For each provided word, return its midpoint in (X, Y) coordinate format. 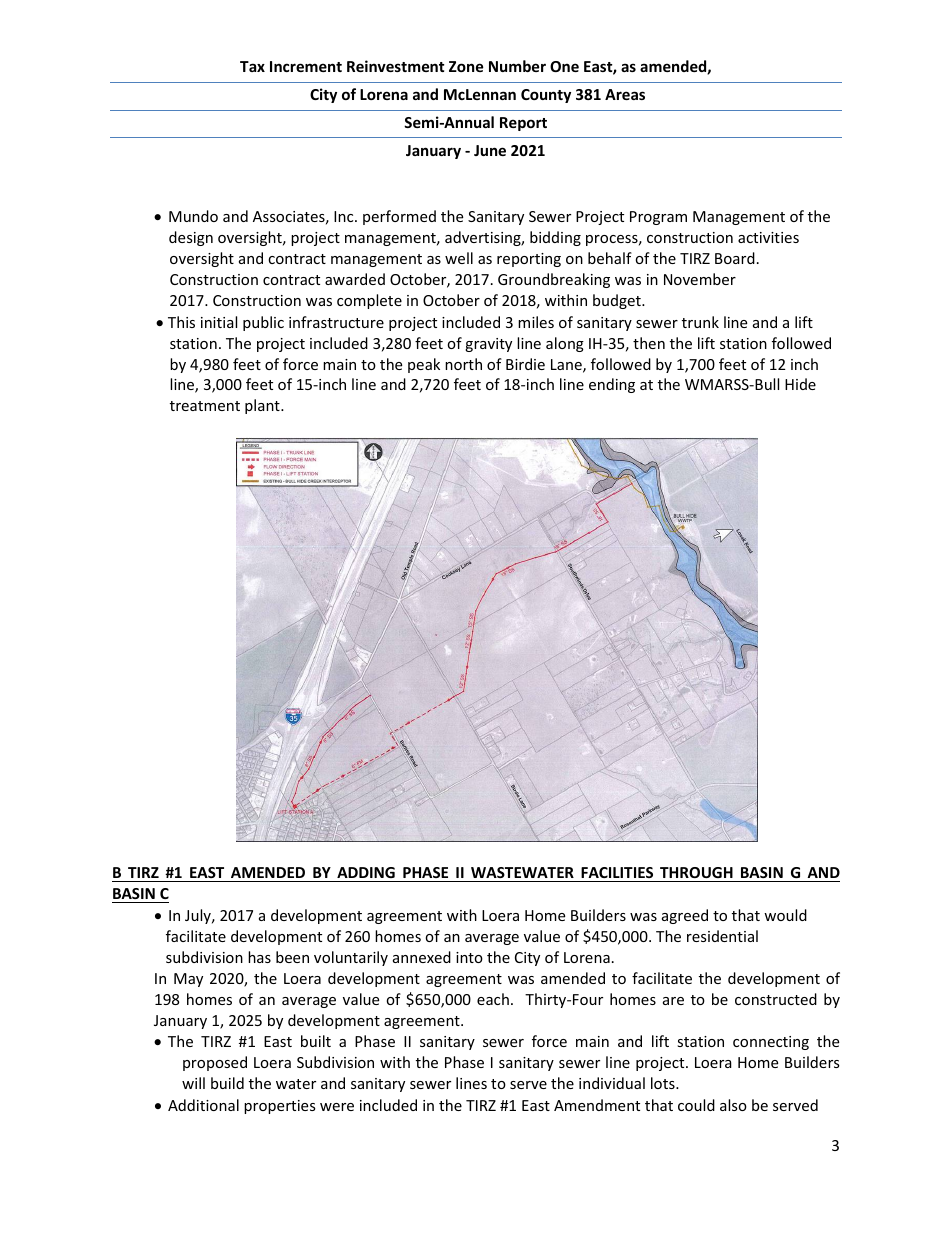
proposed (215, 1063)
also (733, 1105)
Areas (625, 94)
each (493, 999)
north (463, 364)
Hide (800, 384)
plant (263, 406)
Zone (466, 66)
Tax (252, 66)
